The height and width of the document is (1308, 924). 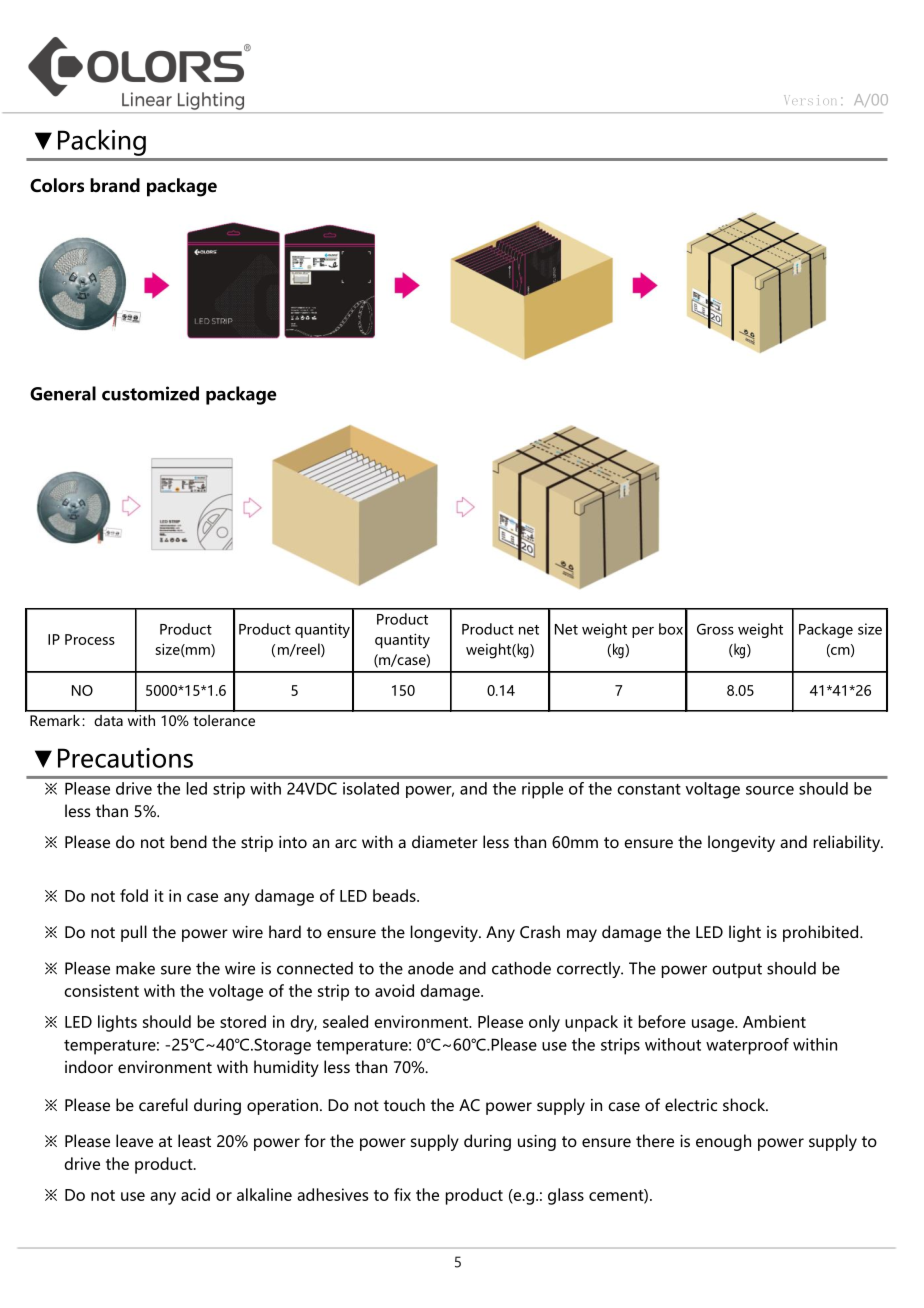 I want to click on Gross, so click(x=715, y=629).
